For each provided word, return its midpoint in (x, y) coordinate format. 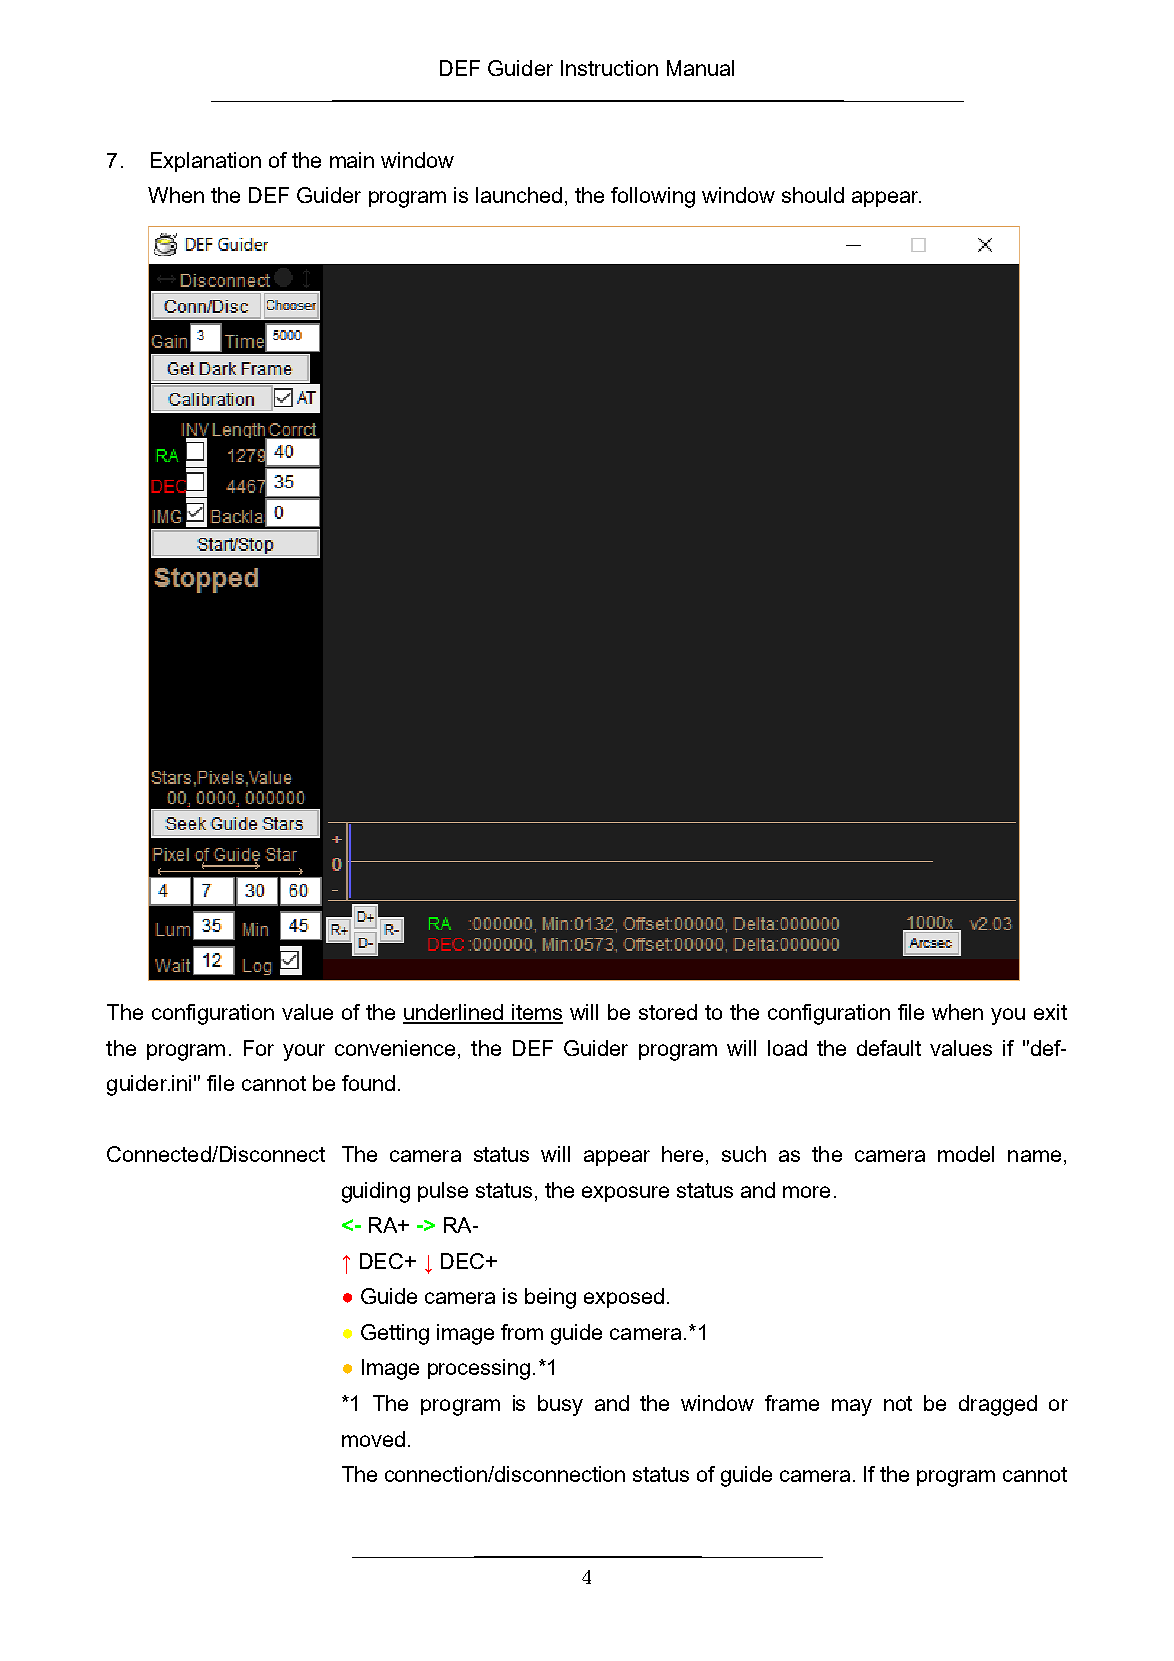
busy (560, 1405)
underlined (454, 1013)
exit (1050, 1012)
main (352, 160)
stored (668, 1012)
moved (373, 1439)
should (813, 195)
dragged (998, 1405)
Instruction (609, 68)
